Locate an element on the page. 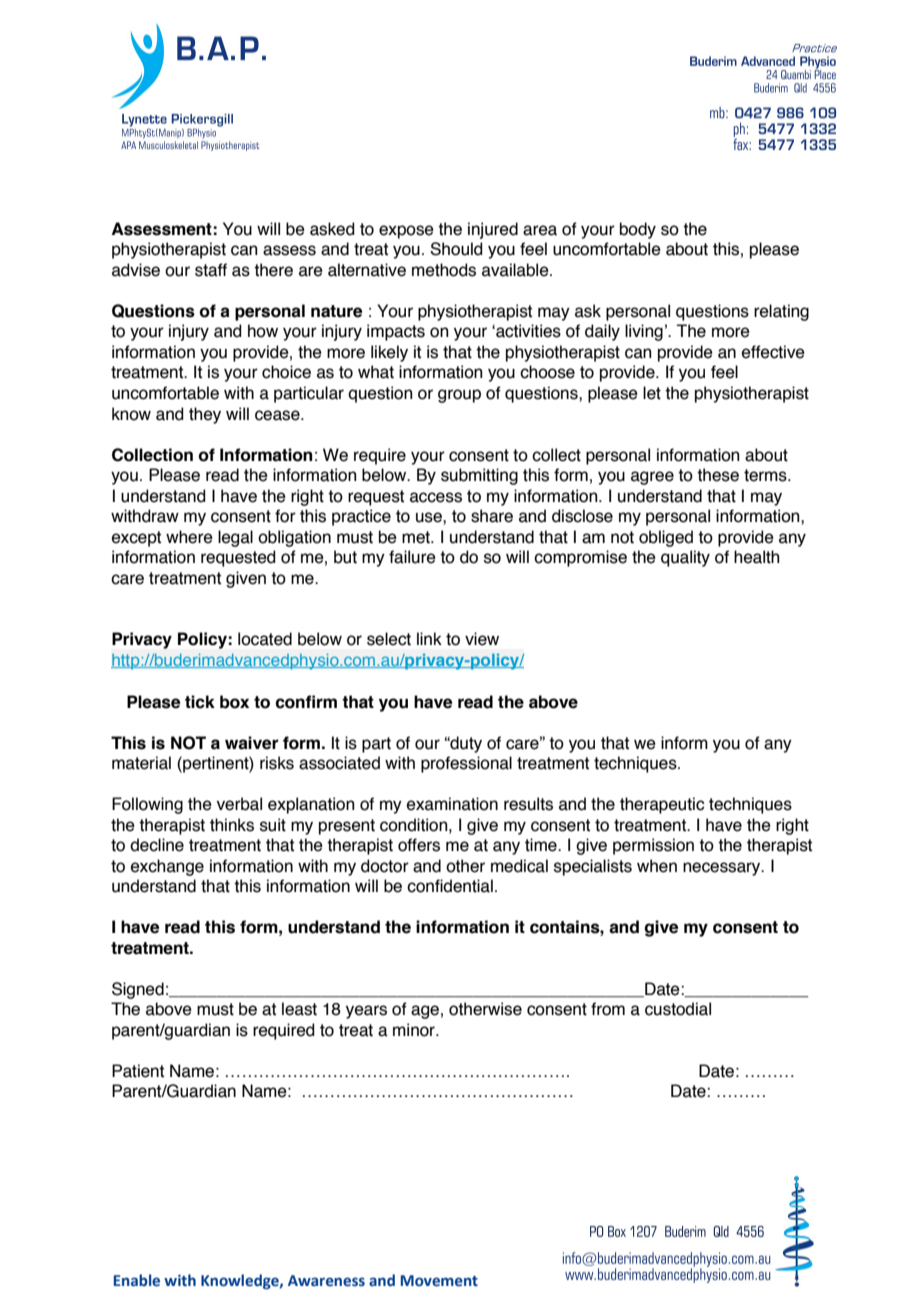 Image resolution: width=924 pixels, height=1308 pixels. waiver is located at coordinates (251, 743).
